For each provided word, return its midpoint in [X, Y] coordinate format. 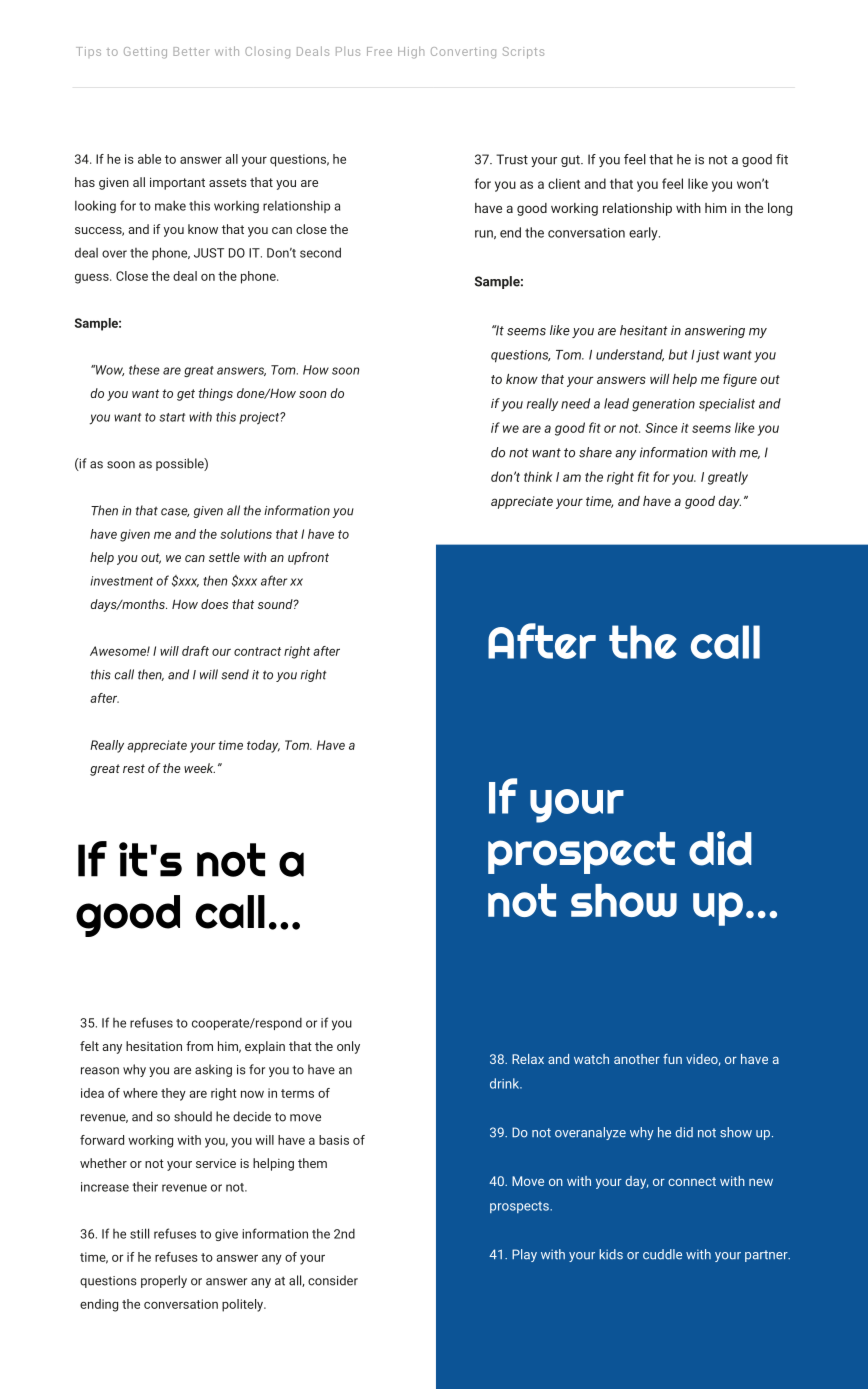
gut [571, 161]
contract [257, 651]
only [348, 1047]
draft [195, 651]
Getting [145, 53]
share [595, 452]
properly [164, 1281]
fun [672, 1059]
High [411, 52]
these [144, 370]
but [678, 354]
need [575, 403]
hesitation [154, 1046]
